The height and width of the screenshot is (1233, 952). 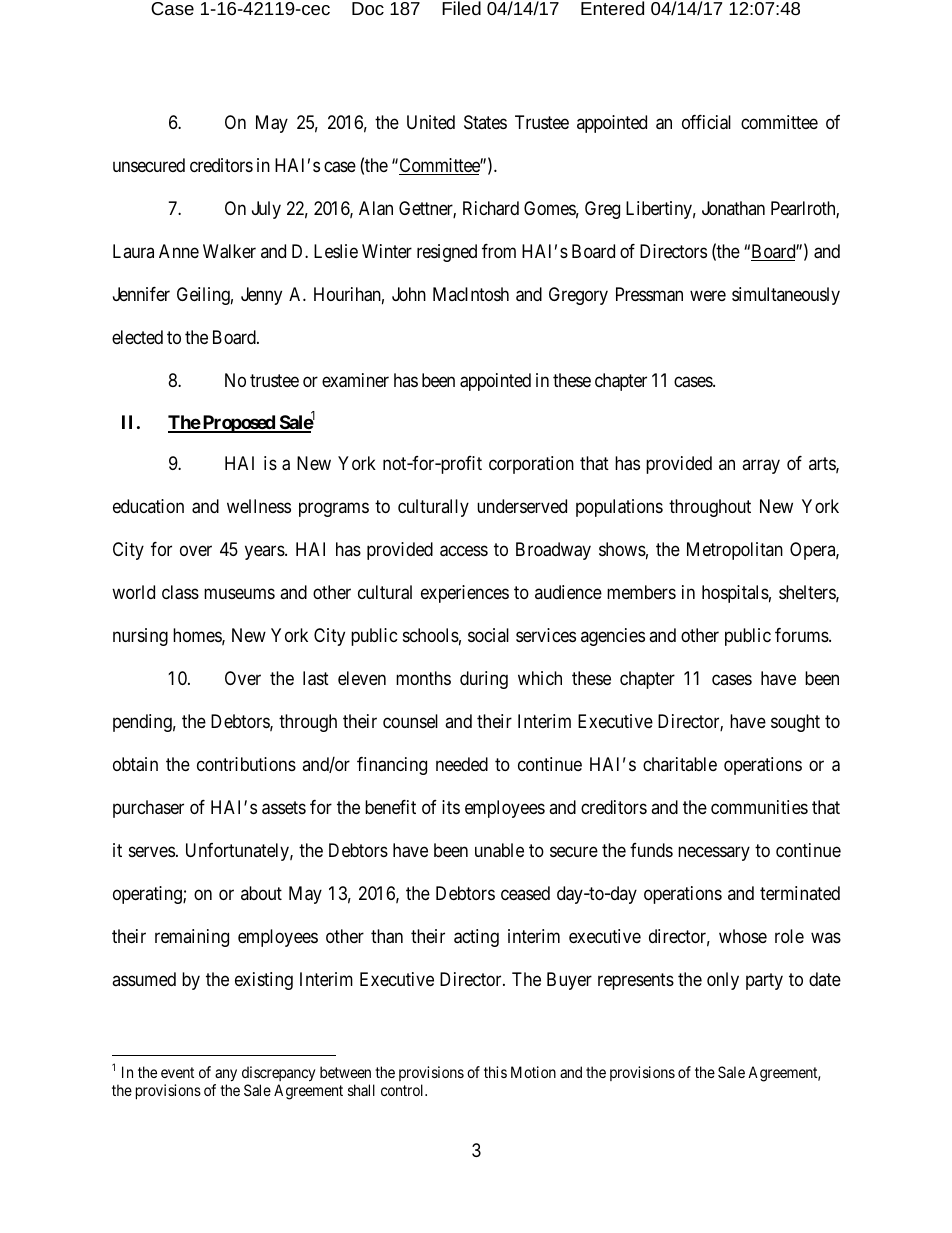 I want to click on Doc, so click(x=368, y=8).
